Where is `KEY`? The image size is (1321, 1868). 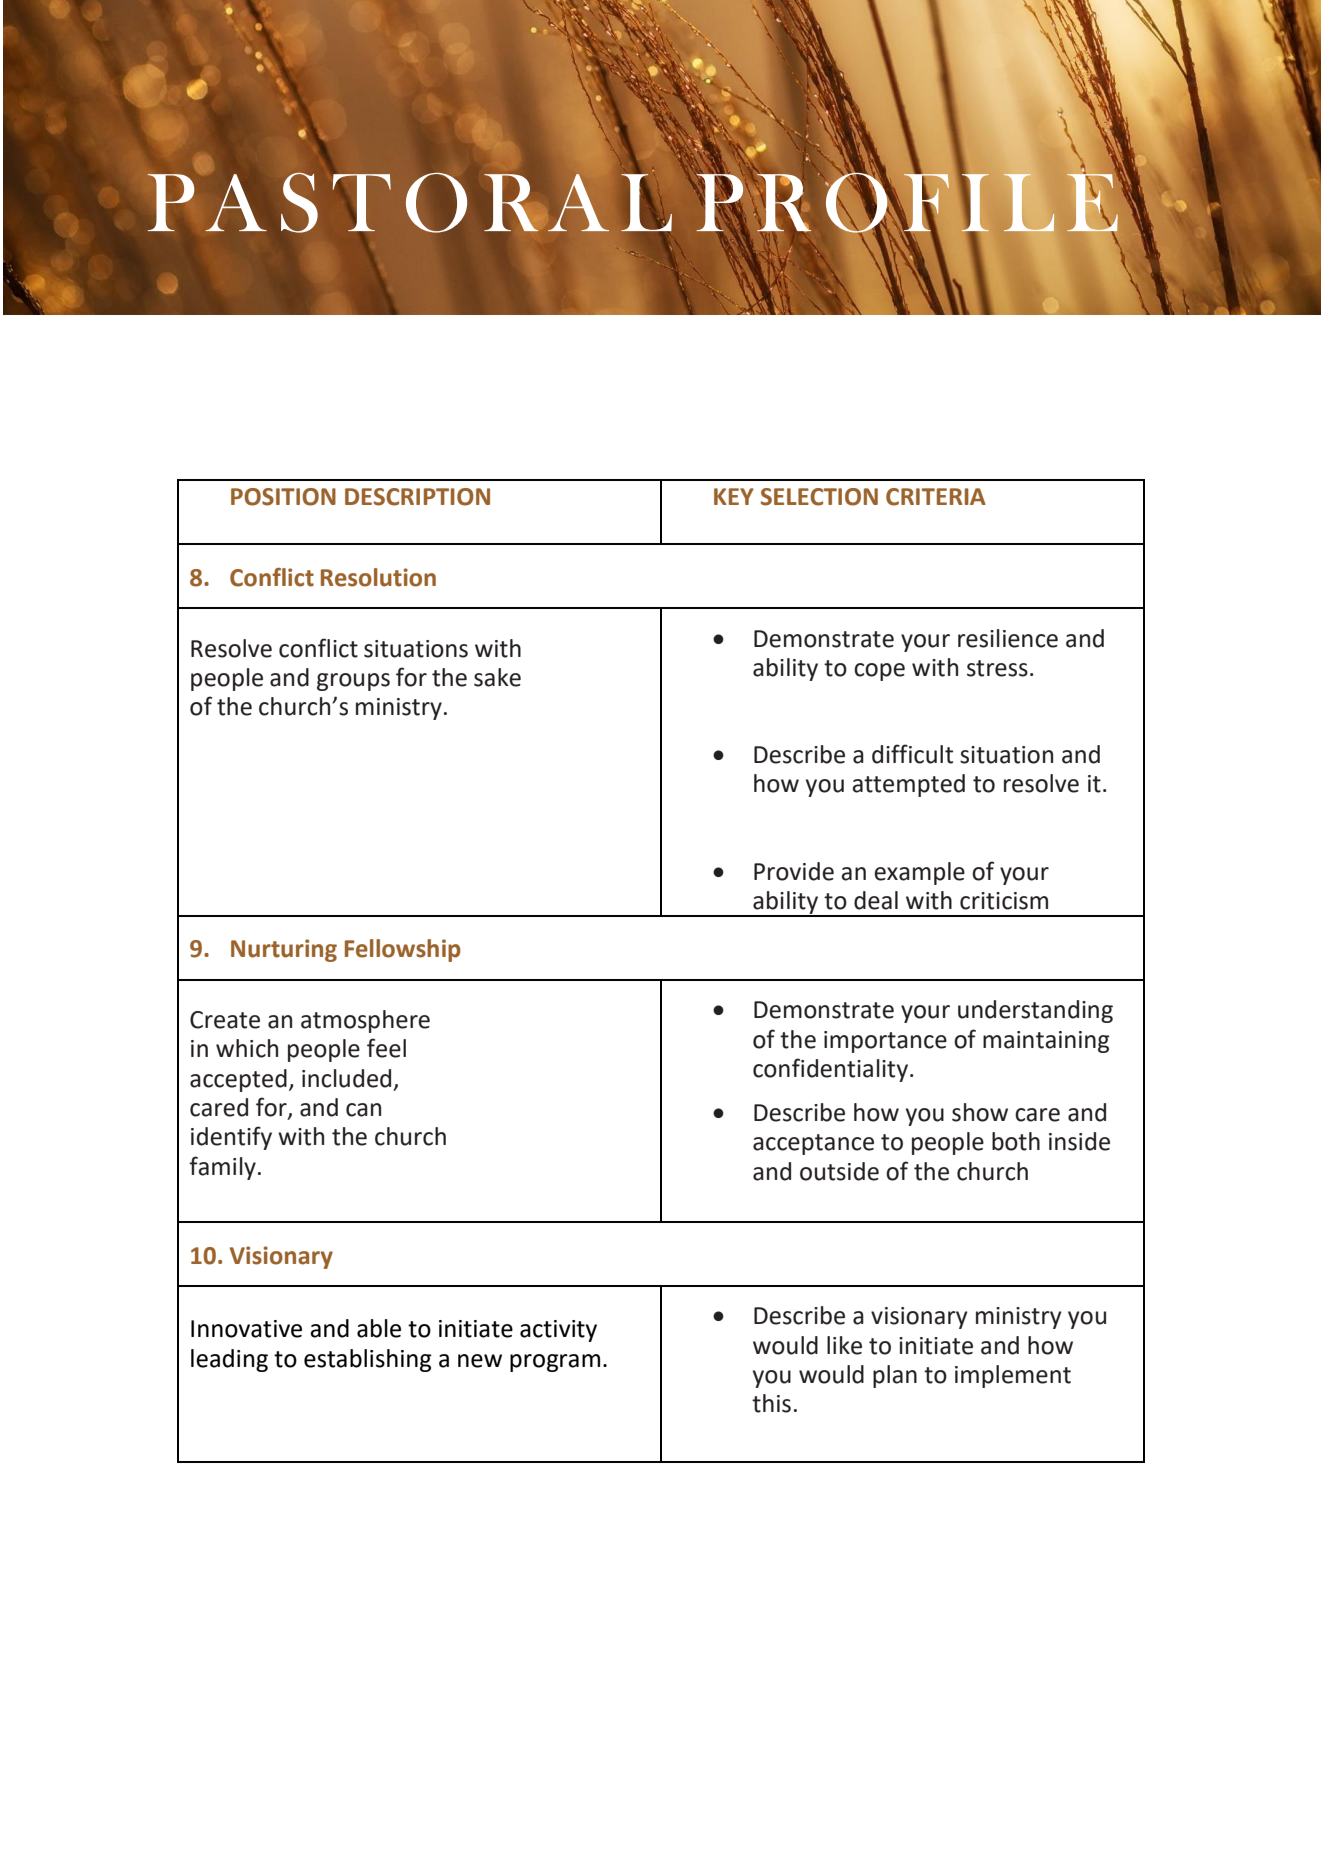
KEY is located at coordinates (734, 496).
